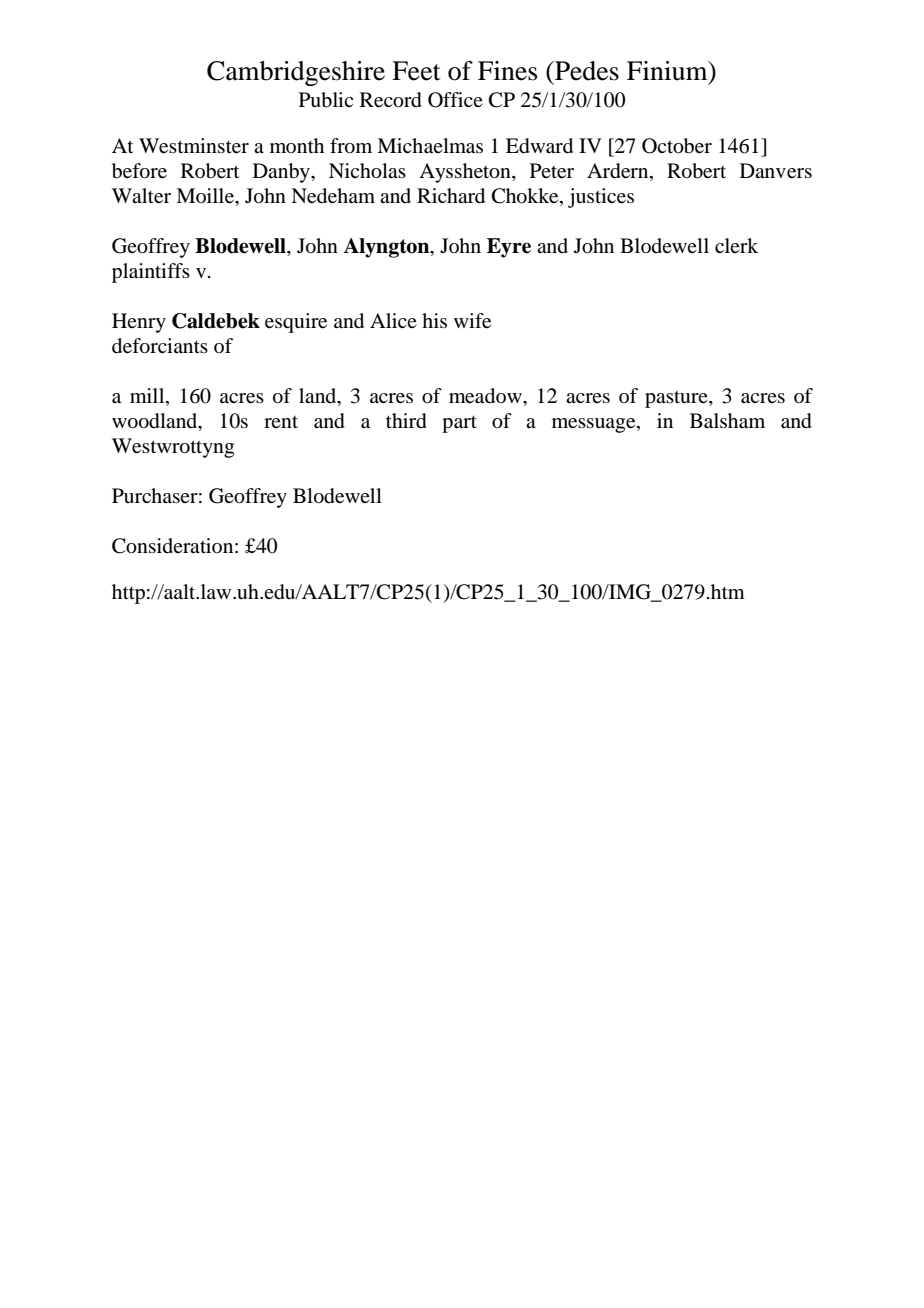  Describe the element at coordinates (677, 399) in the page. I see `pasture` at that location.
